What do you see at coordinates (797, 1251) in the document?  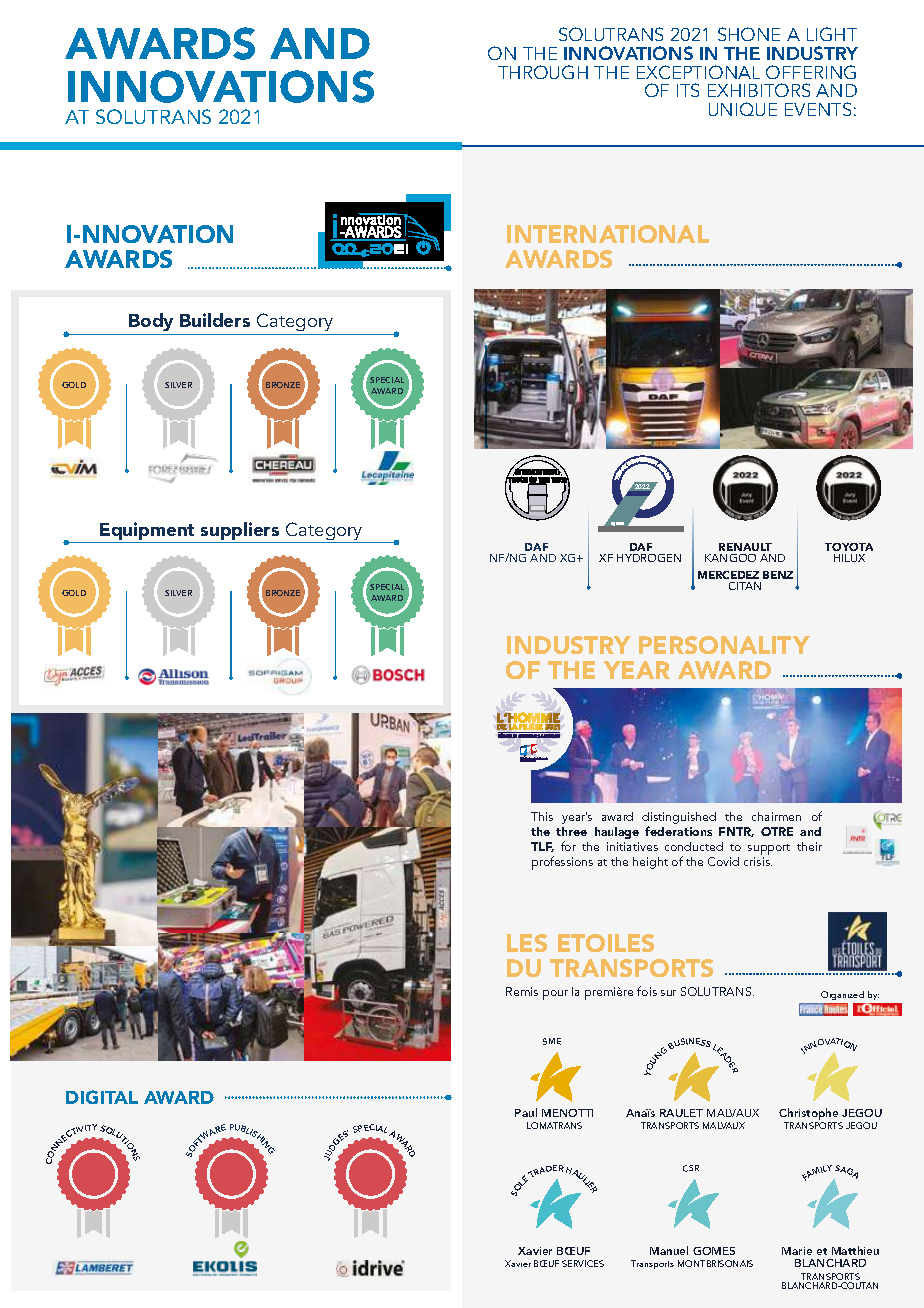 I see `Marie` at bounding box center [797, 1251].
